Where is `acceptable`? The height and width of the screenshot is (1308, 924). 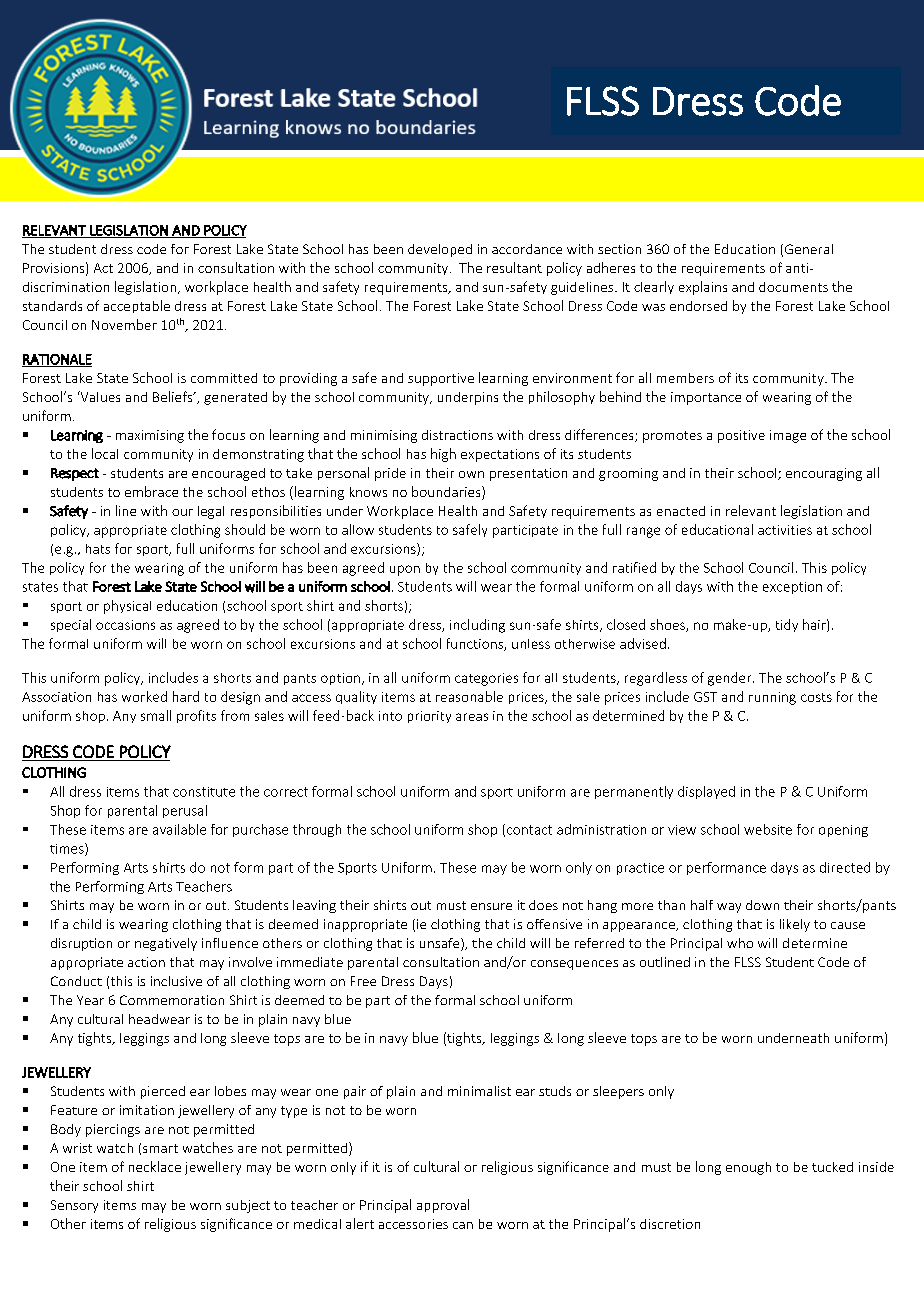 acceptable is located at coordinates (137, 306).
